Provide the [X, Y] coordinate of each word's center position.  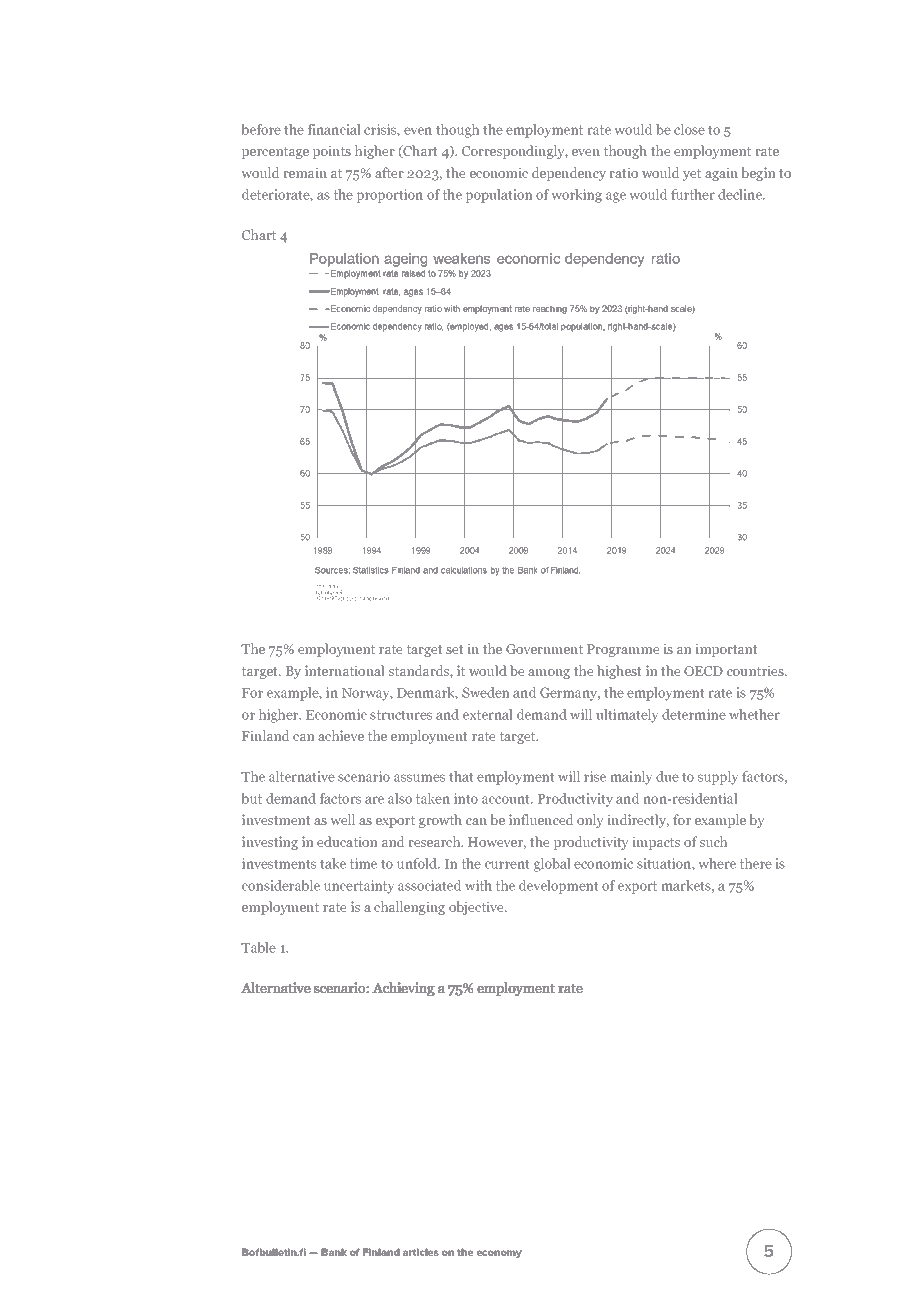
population [499, 196]
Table [258, 947]
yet [692, 175]
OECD [703, 671]
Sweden [485, 692]
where [717, 863]
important [726, 650]
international [344, 670]
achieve [341, 735]
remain [305, 173]
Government [544, 649]
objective [477, 908]
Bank [334, 1252]
